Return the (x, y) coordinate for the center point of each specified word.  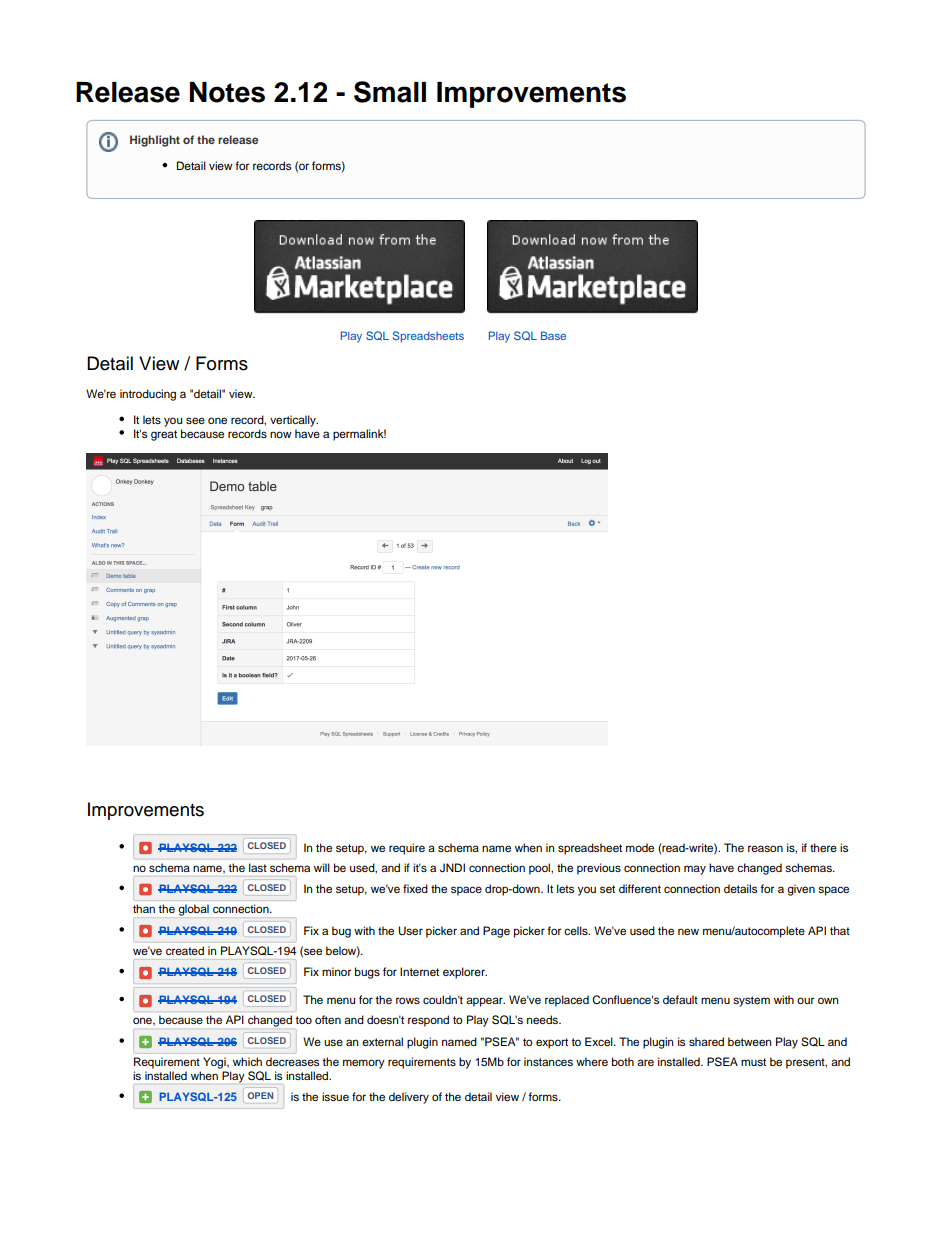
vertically (294, 421)
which (247, 1061)
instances (548, 1061)
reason (765, 848)
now (281, 434)
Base (553, 335)
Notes (227, 92)
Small (390, 92)
